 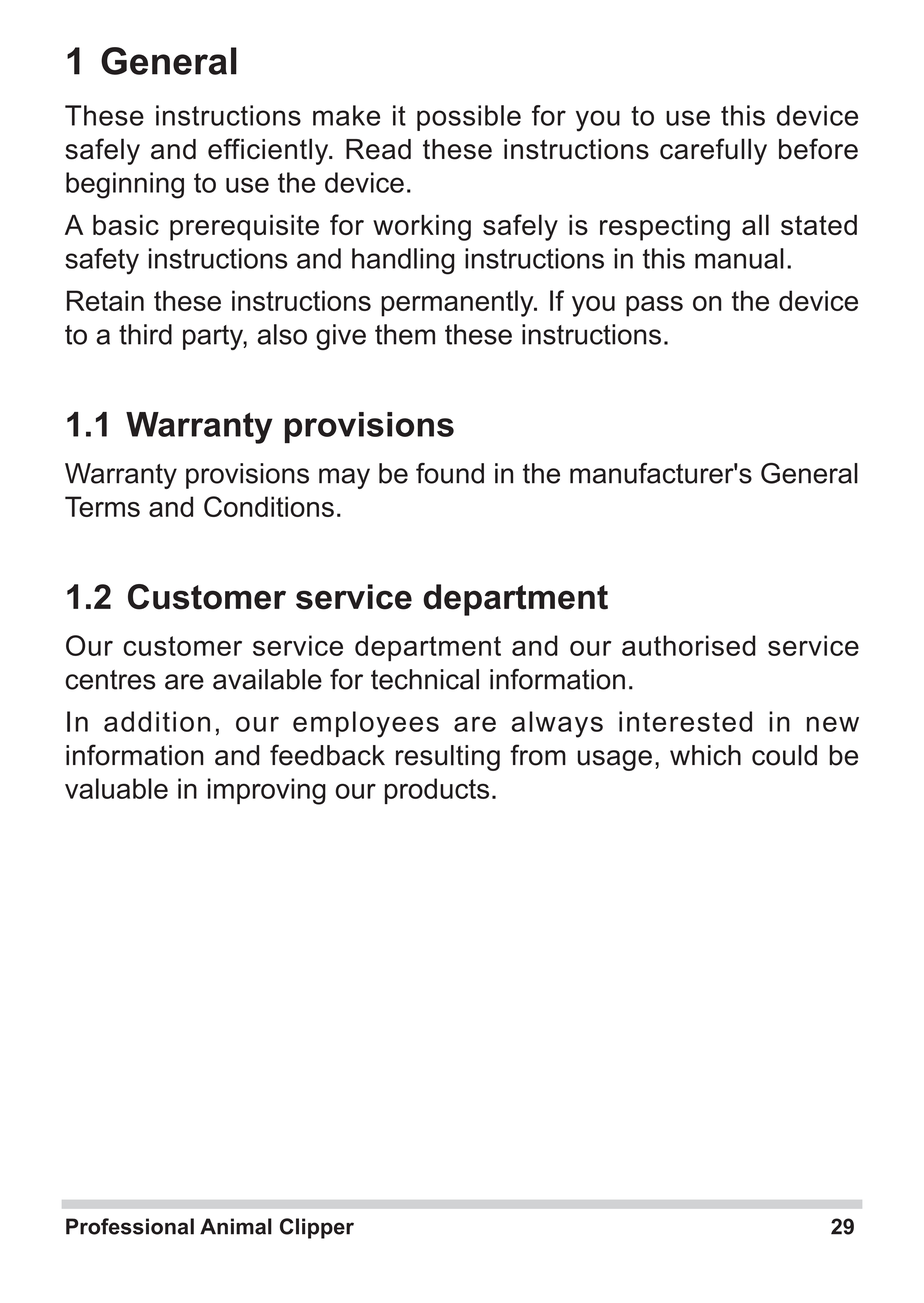 I want to click on third, so click(x=145, y=334).
